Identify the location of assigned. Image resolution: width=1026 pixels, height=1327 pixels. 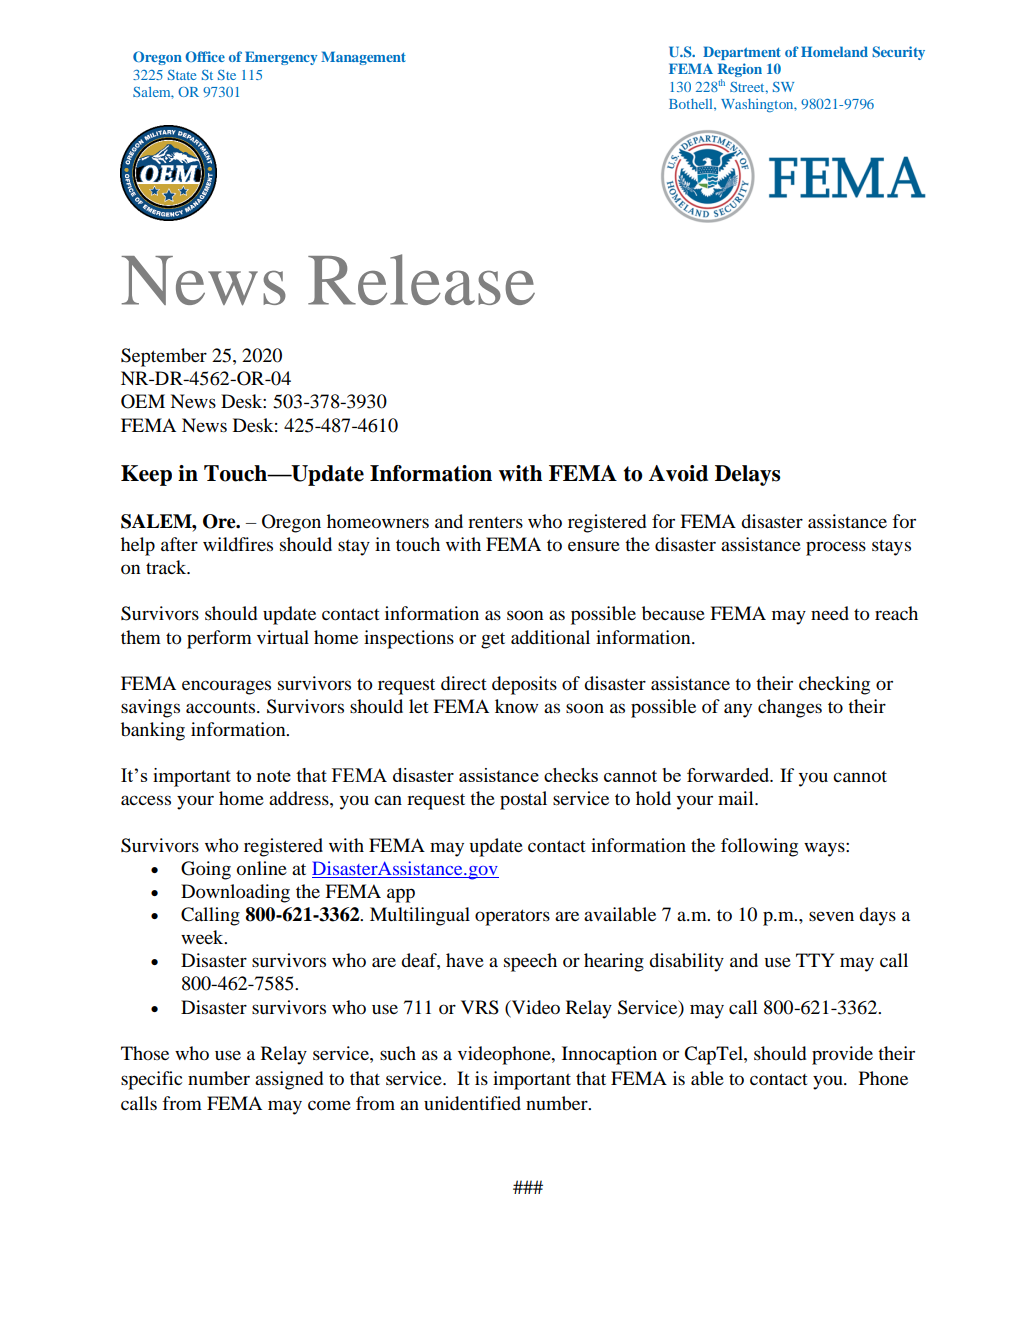
(289, 1080).
